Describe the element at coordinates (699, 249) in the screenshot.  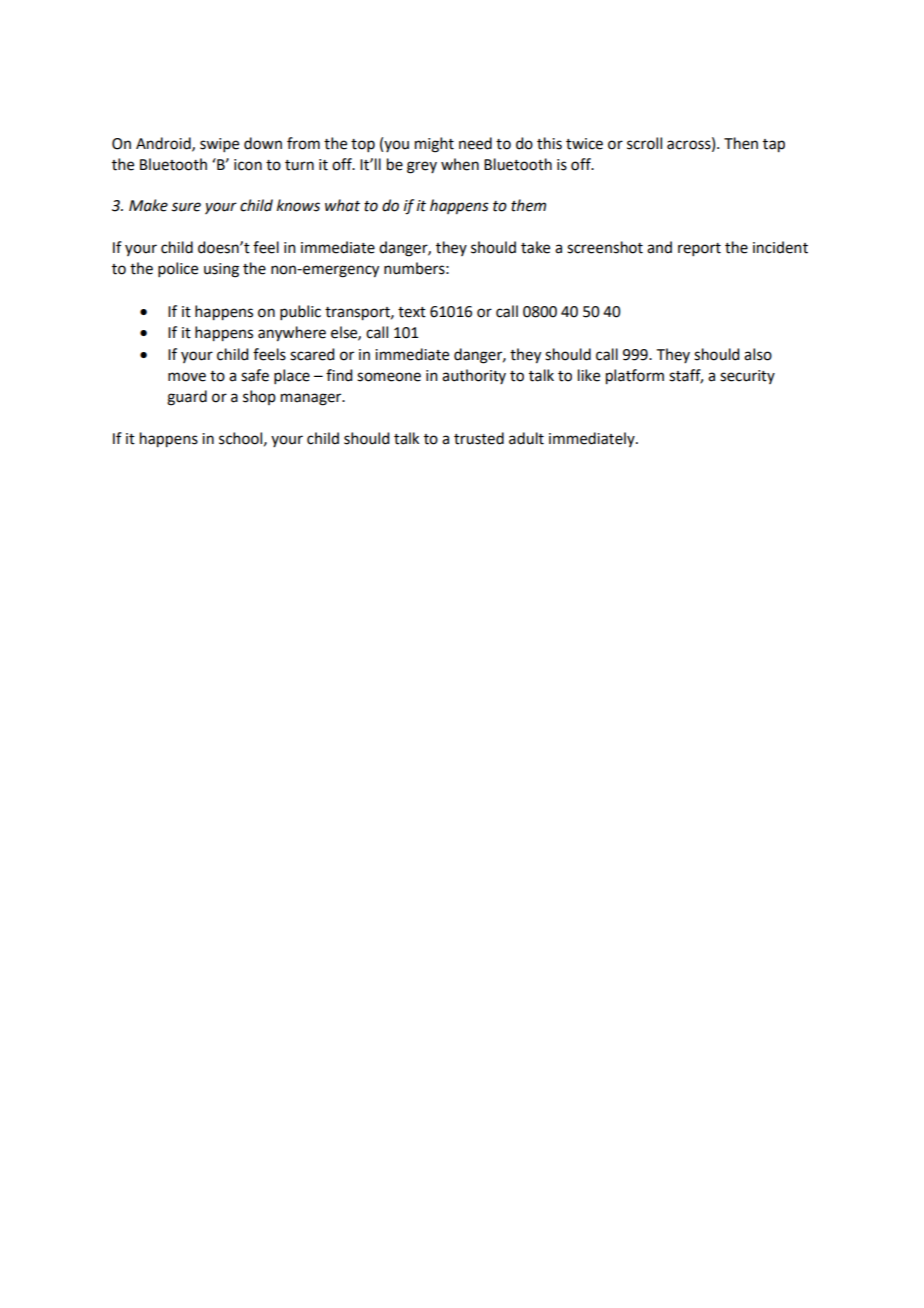
I see `report` at that location.
